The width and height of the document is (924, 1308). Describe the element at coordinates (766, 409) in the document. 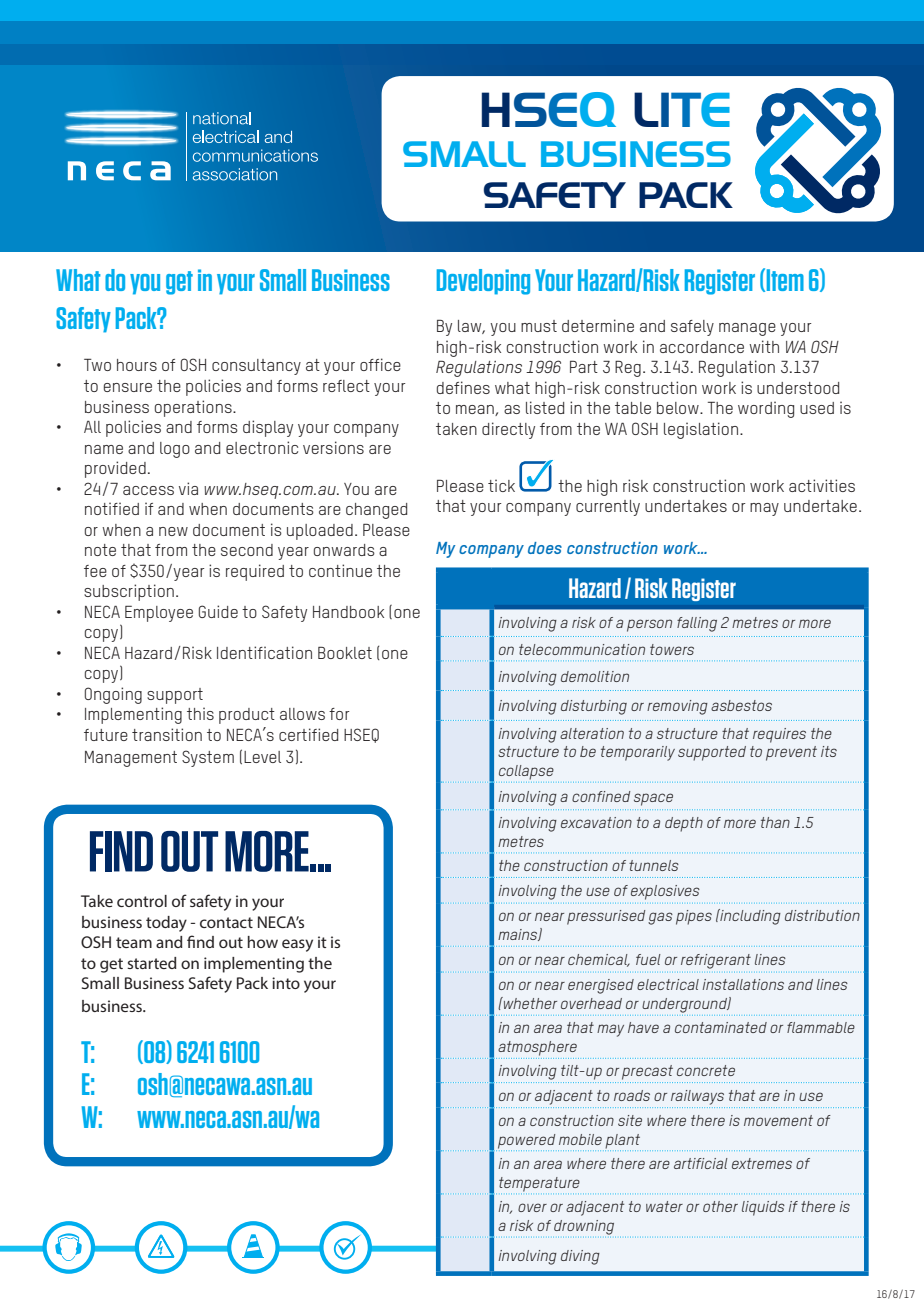

I see `wording` at that location.
